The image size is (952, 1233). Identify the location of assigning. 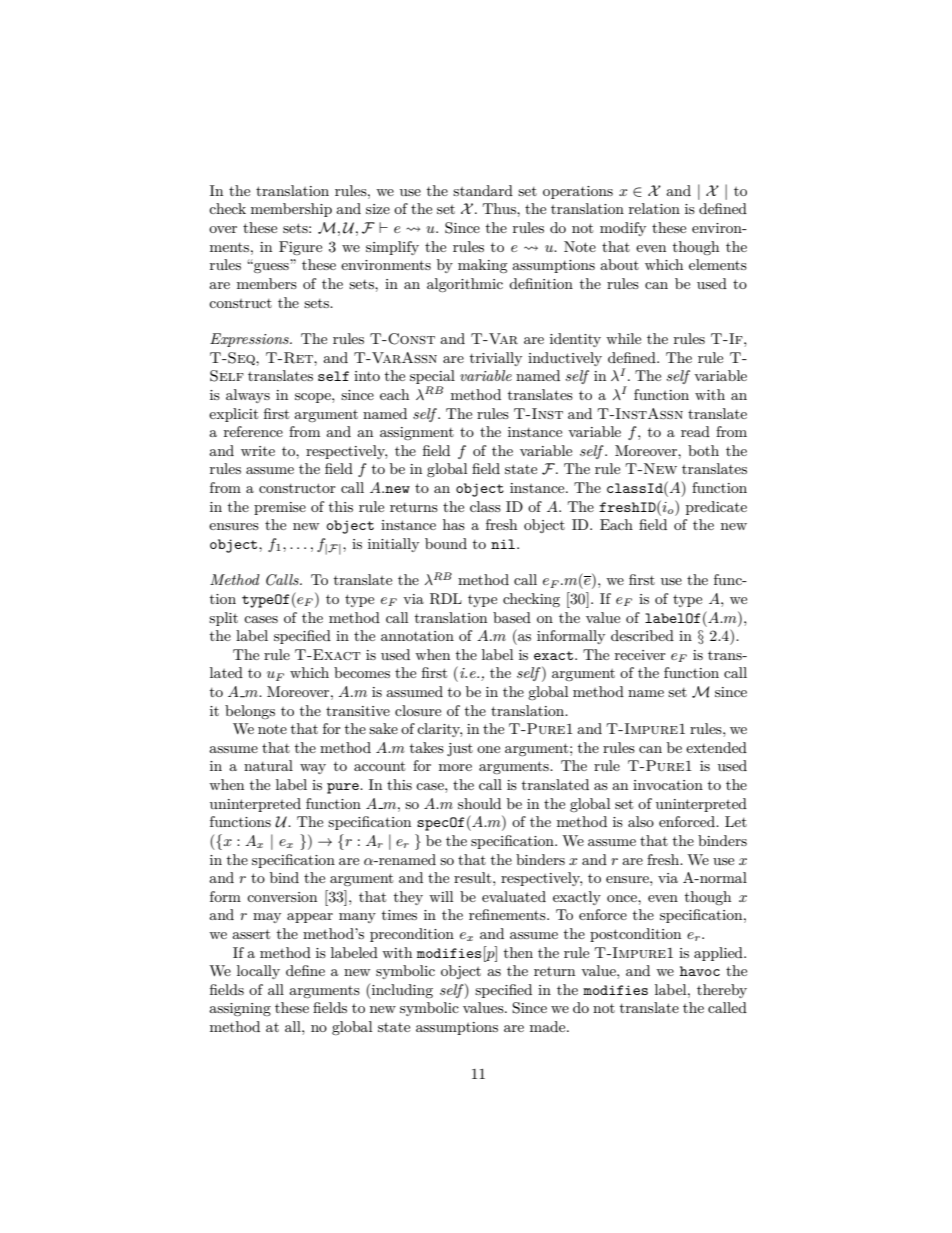
(240, 1009).
